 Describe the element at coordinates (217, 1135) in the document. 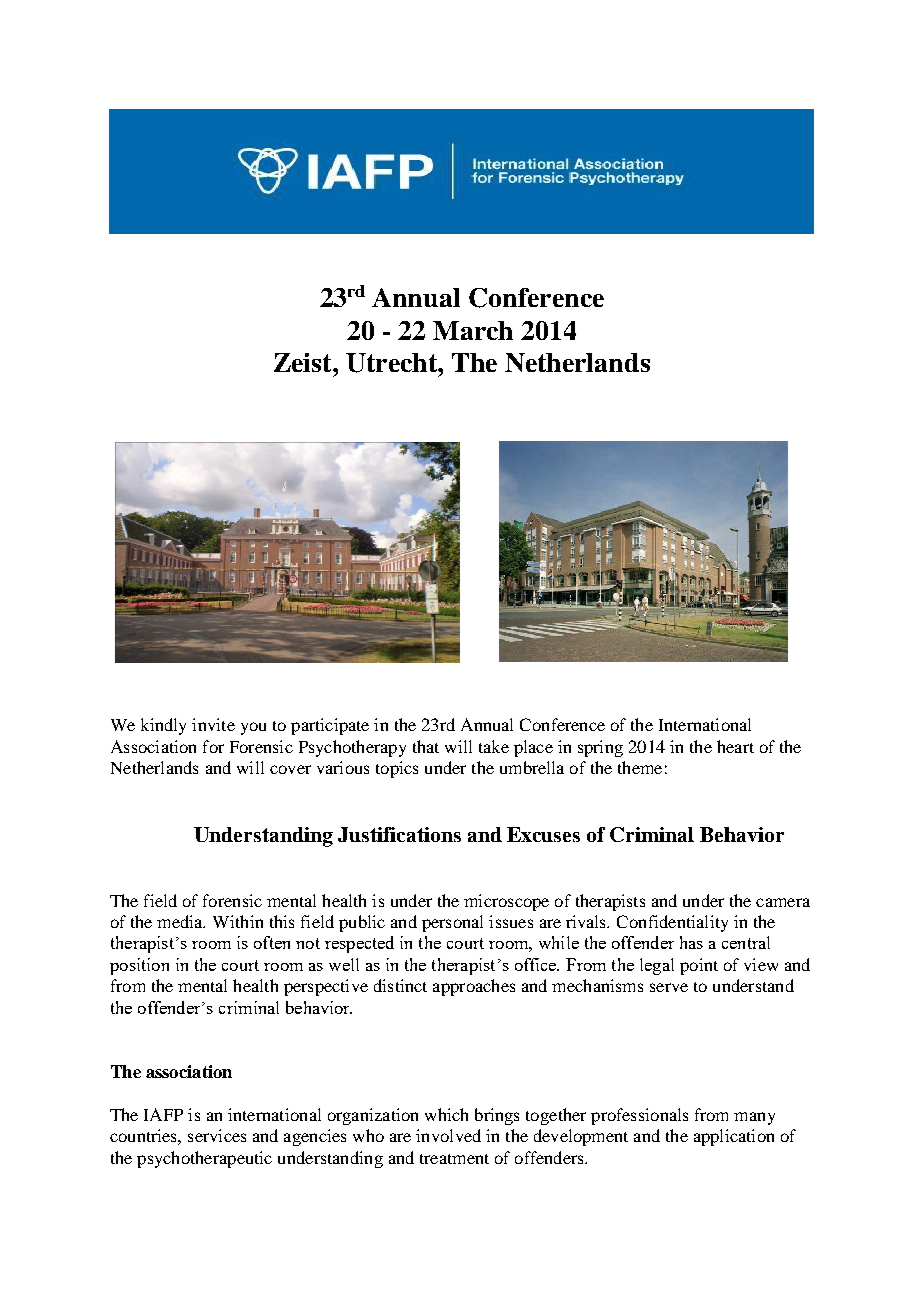

I see `services` at that location.
